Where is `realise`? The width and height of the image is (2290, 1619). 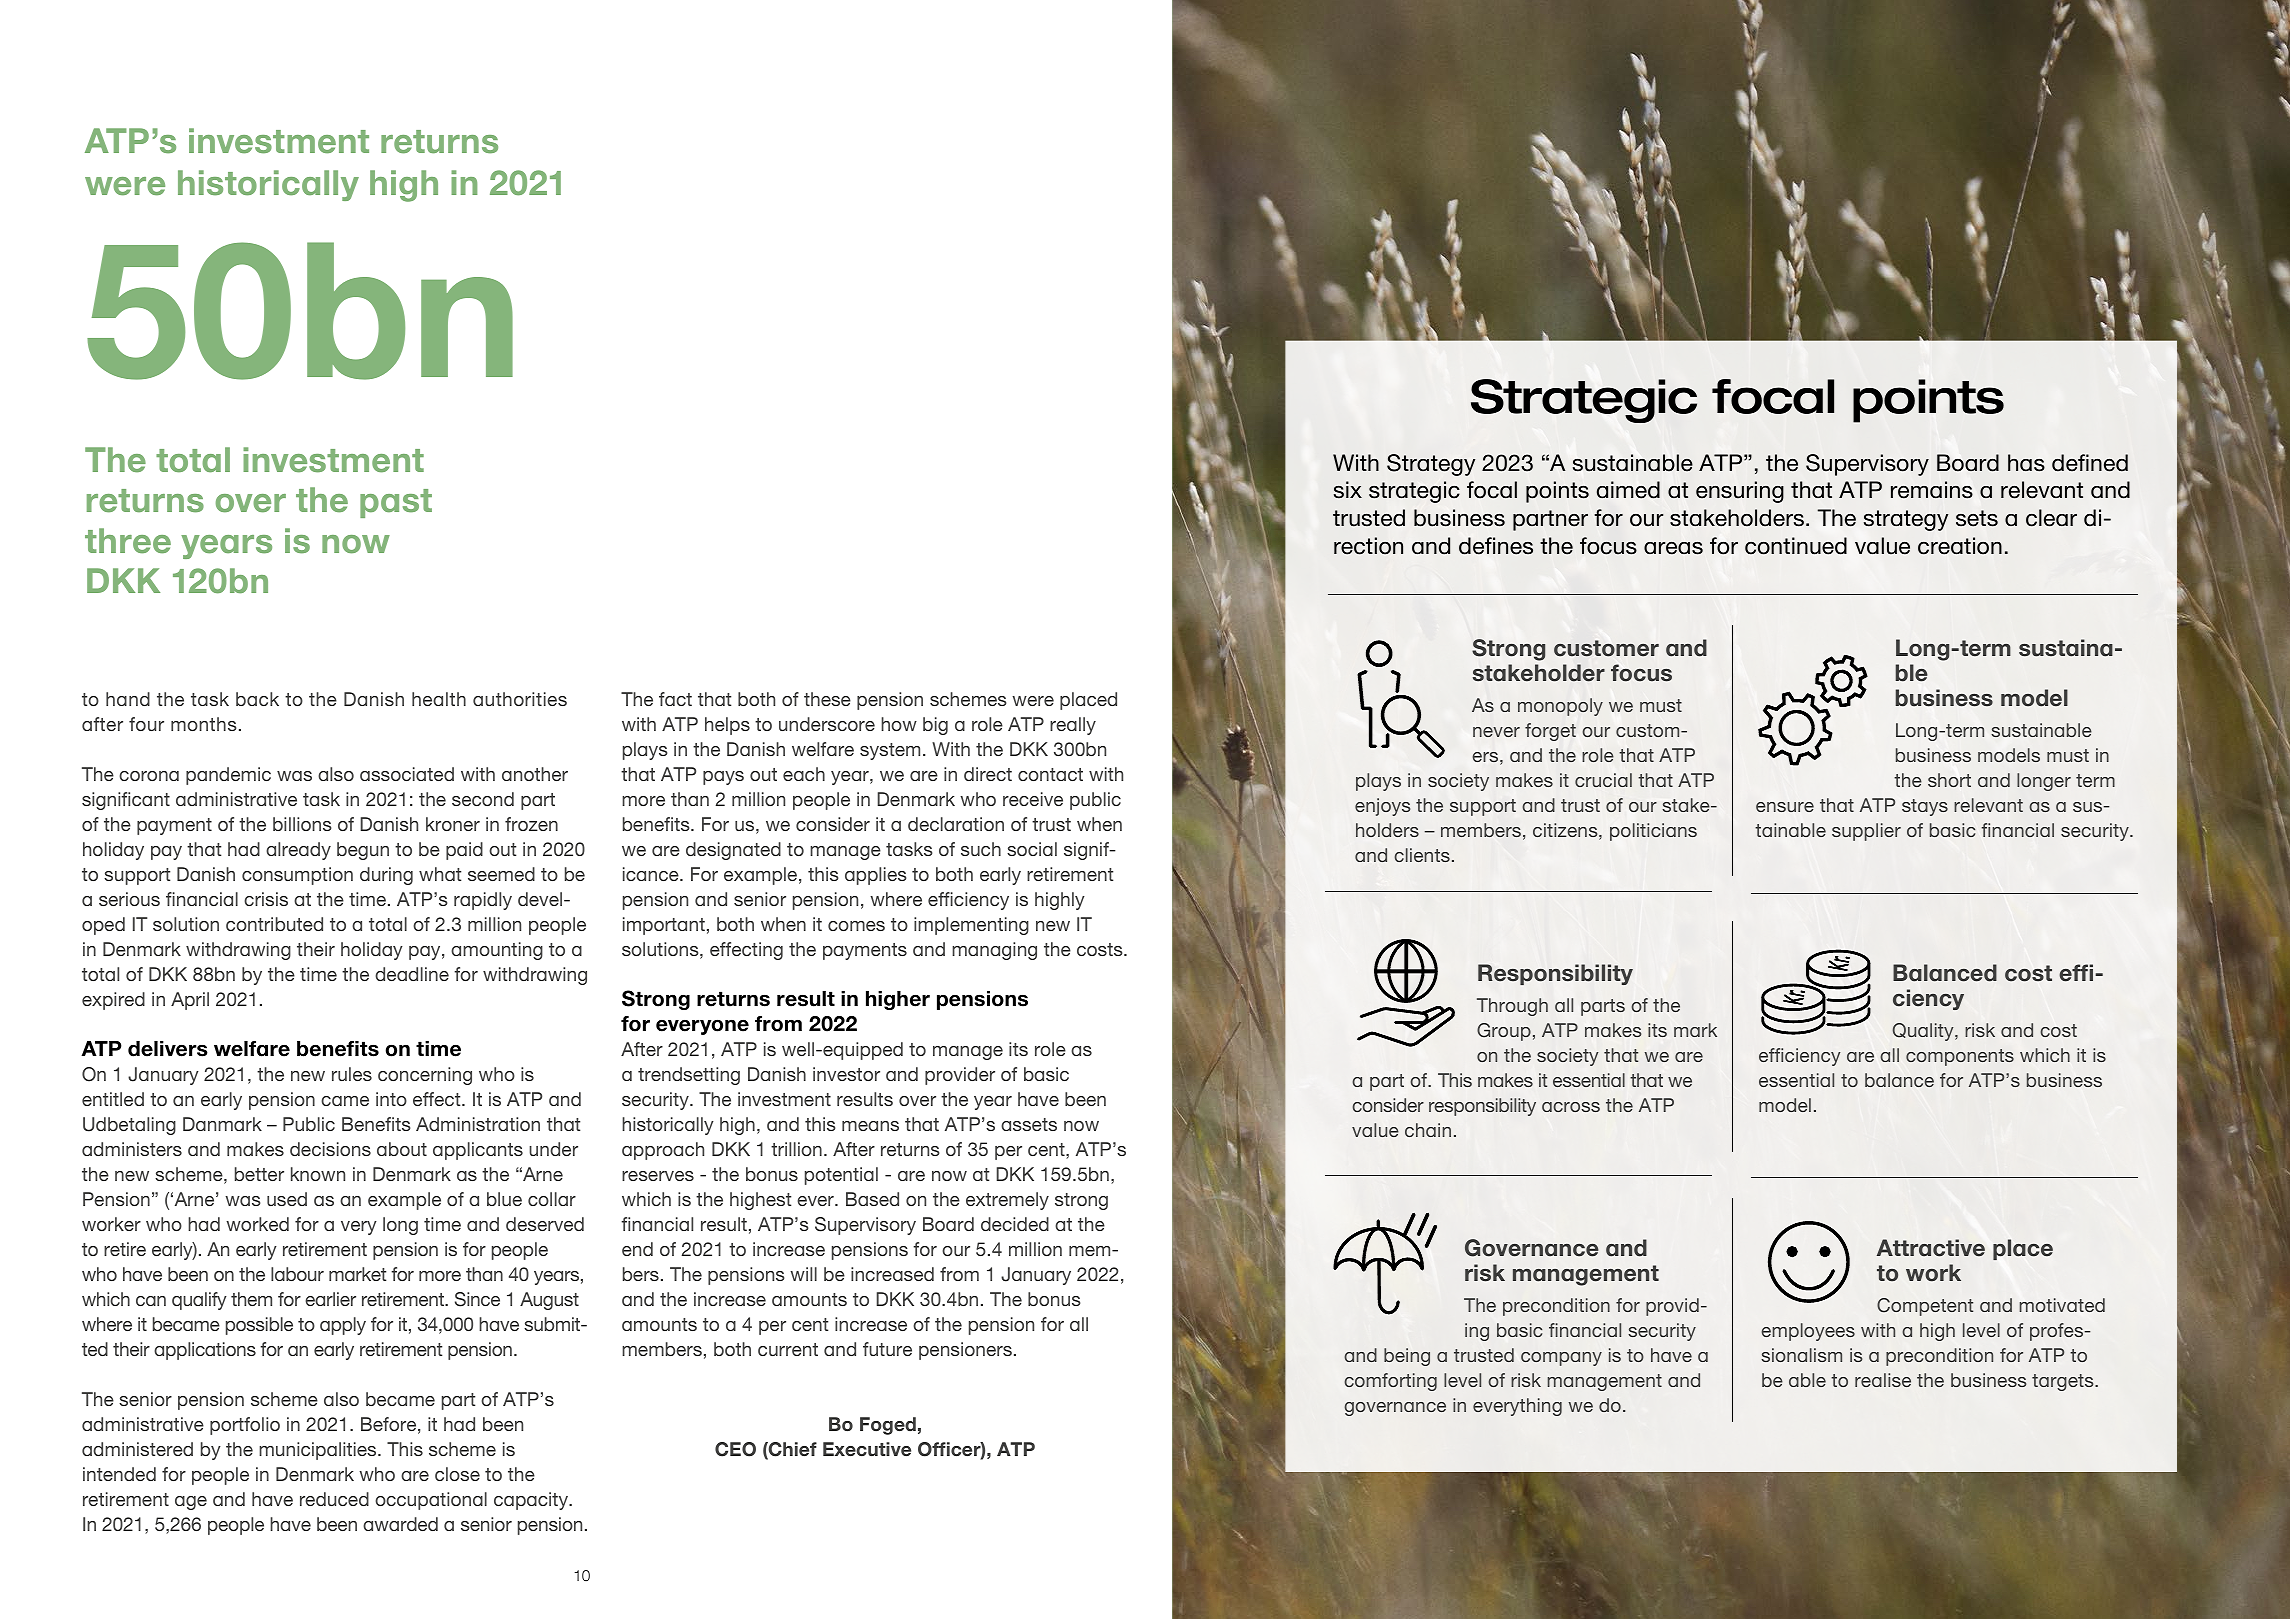 realise is located at coordinates (1883, 1380).
